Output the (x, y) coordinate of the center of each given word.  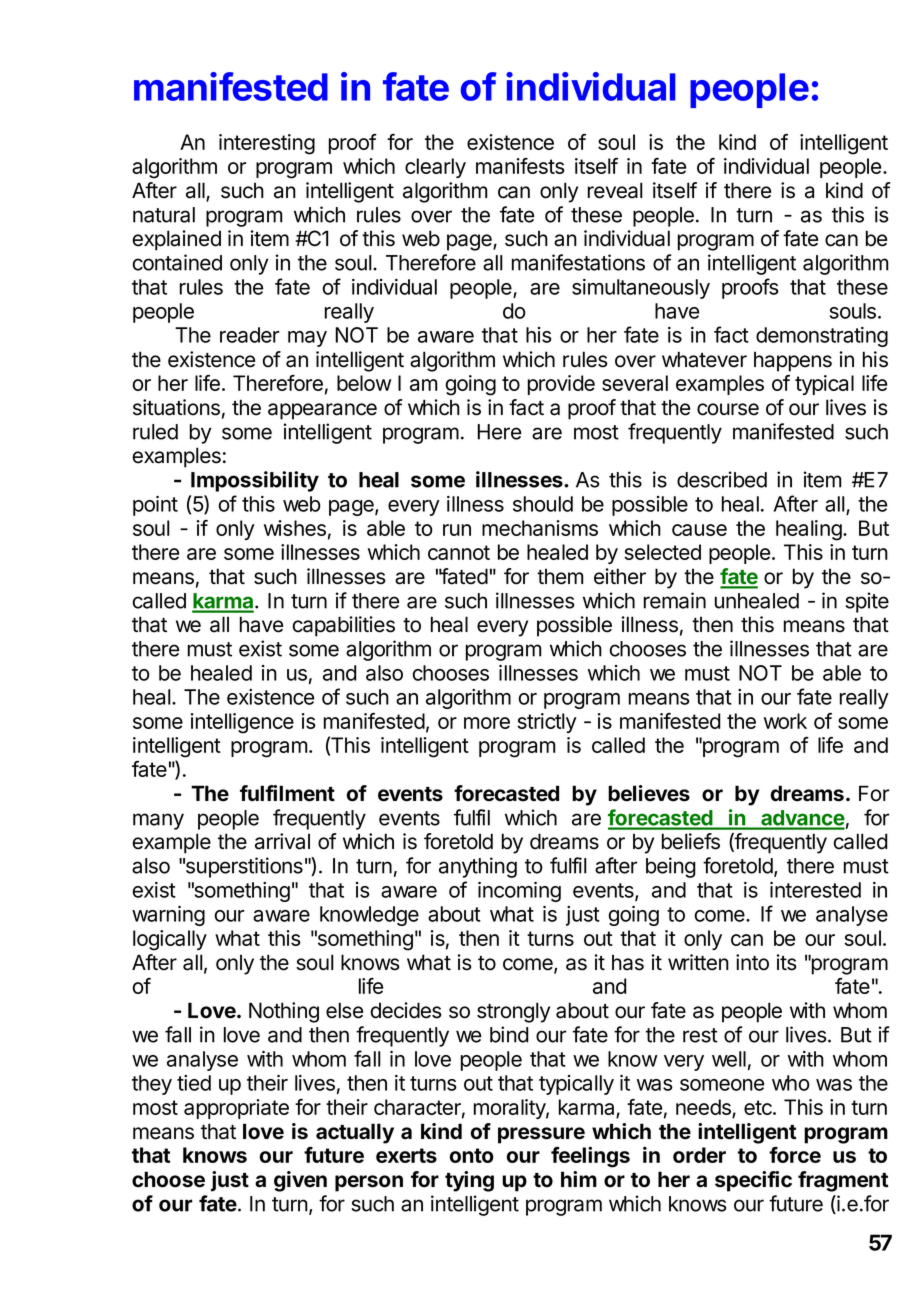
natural (164, 215)
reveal (615, 190)
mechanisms (540, 528)
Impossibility (255, 481)
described (722, 479)
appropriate (236, 1109)
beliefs (691, 841)
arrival (282, 841)
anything (478, 867)
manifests (520, 166)
